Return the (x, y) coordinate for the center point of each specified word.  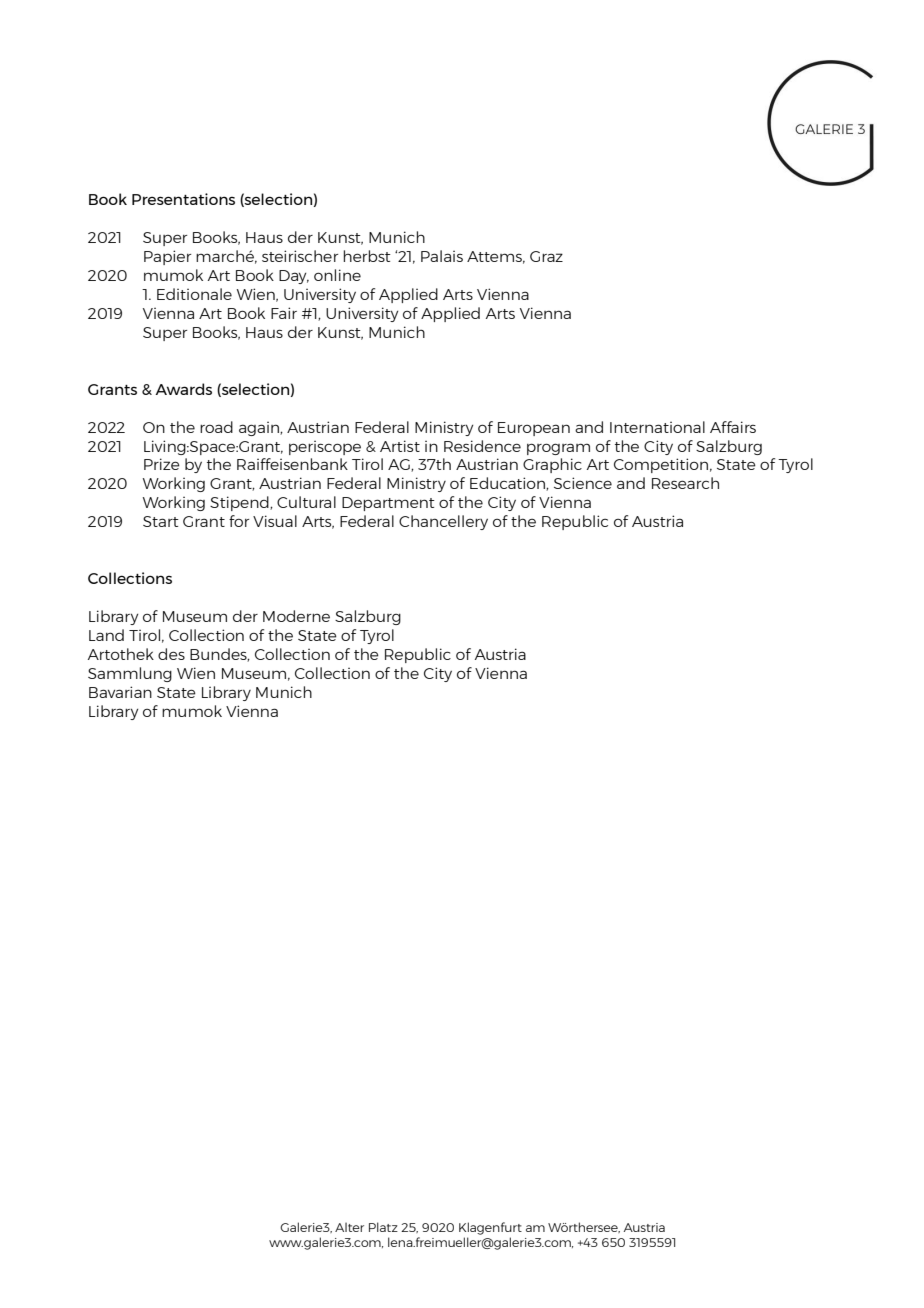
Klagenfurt (490, 1228)
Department (388, 504)
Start (161, 521)
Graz (546, 256)
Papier (167, 257)
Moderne (296, 616)
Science (583, 483)
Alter (349, 1227)
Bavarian (120, 692)
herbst (367, 256)
